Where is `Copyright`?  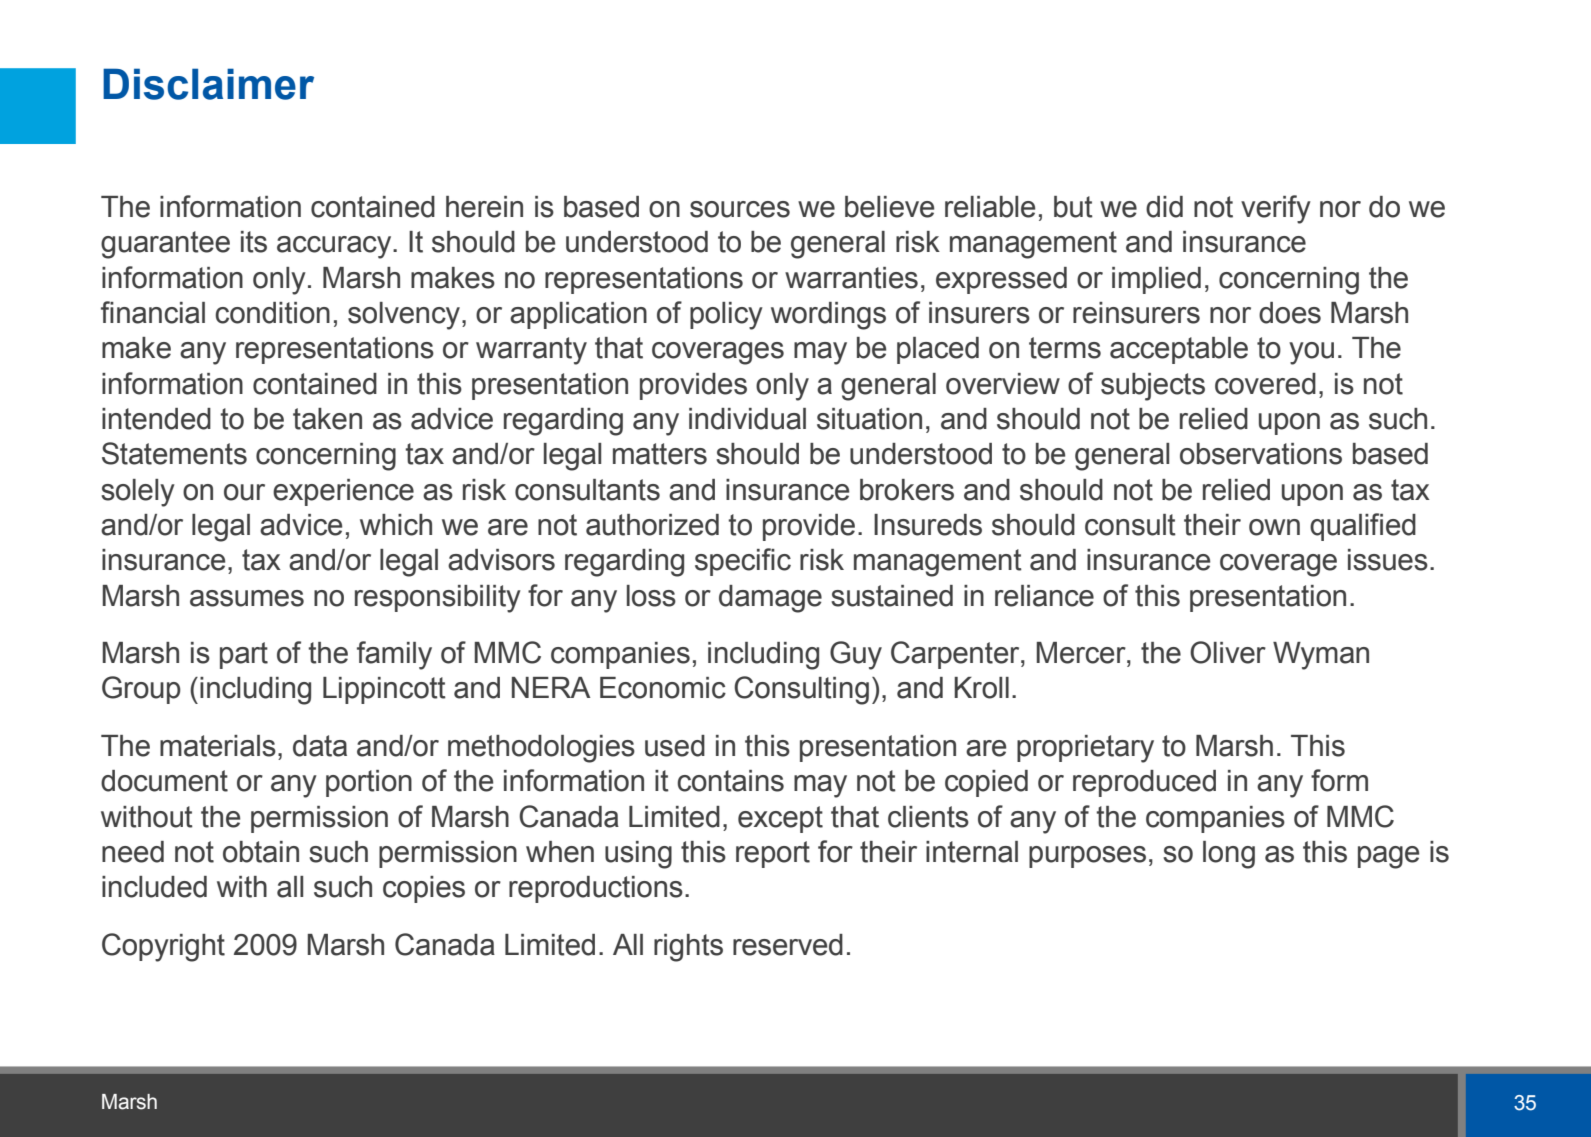 Copyright is located at coordinates (163, 947).
